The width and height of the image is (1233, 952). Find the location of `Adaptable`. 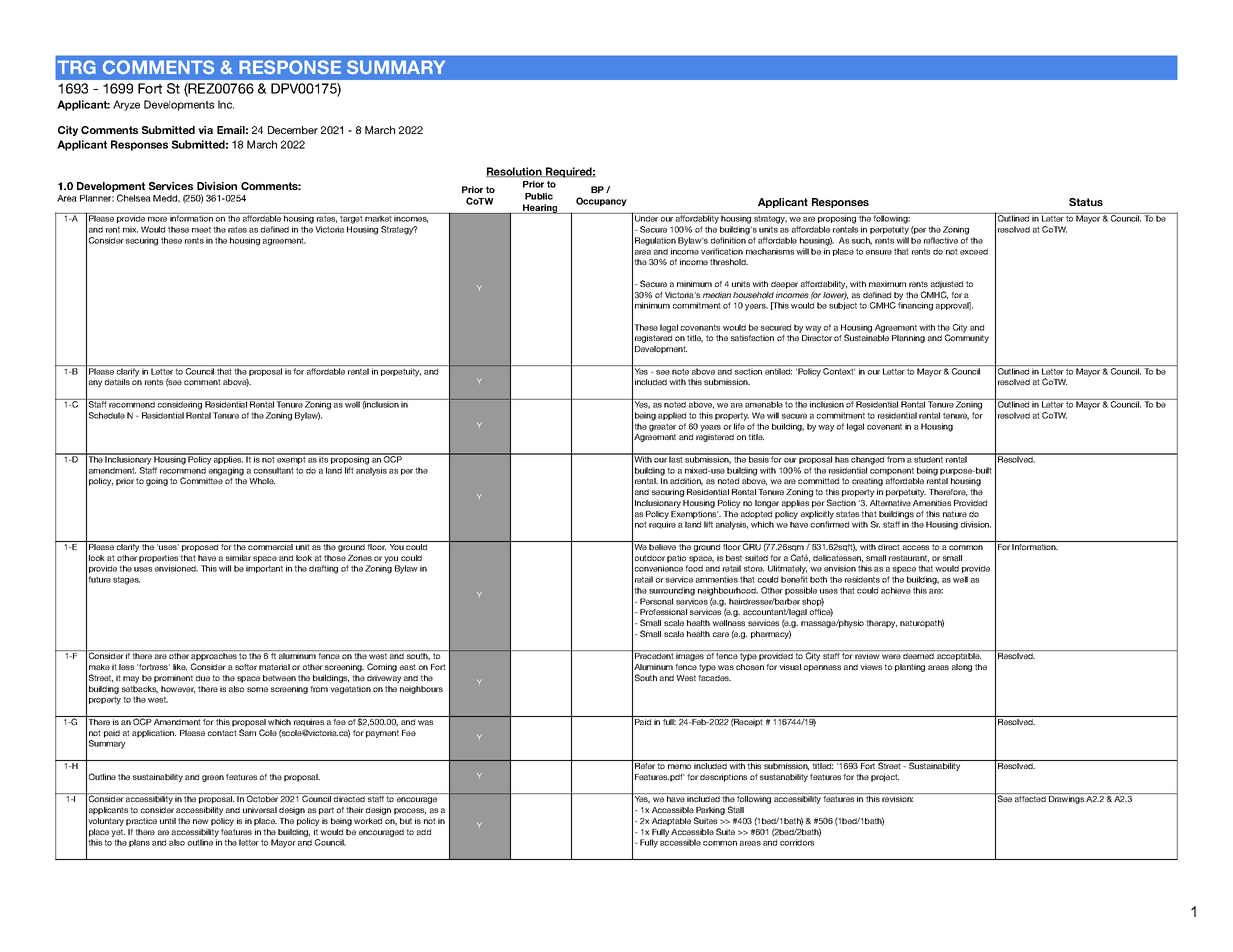

Adaptable is located at coordinates (671, 822).
